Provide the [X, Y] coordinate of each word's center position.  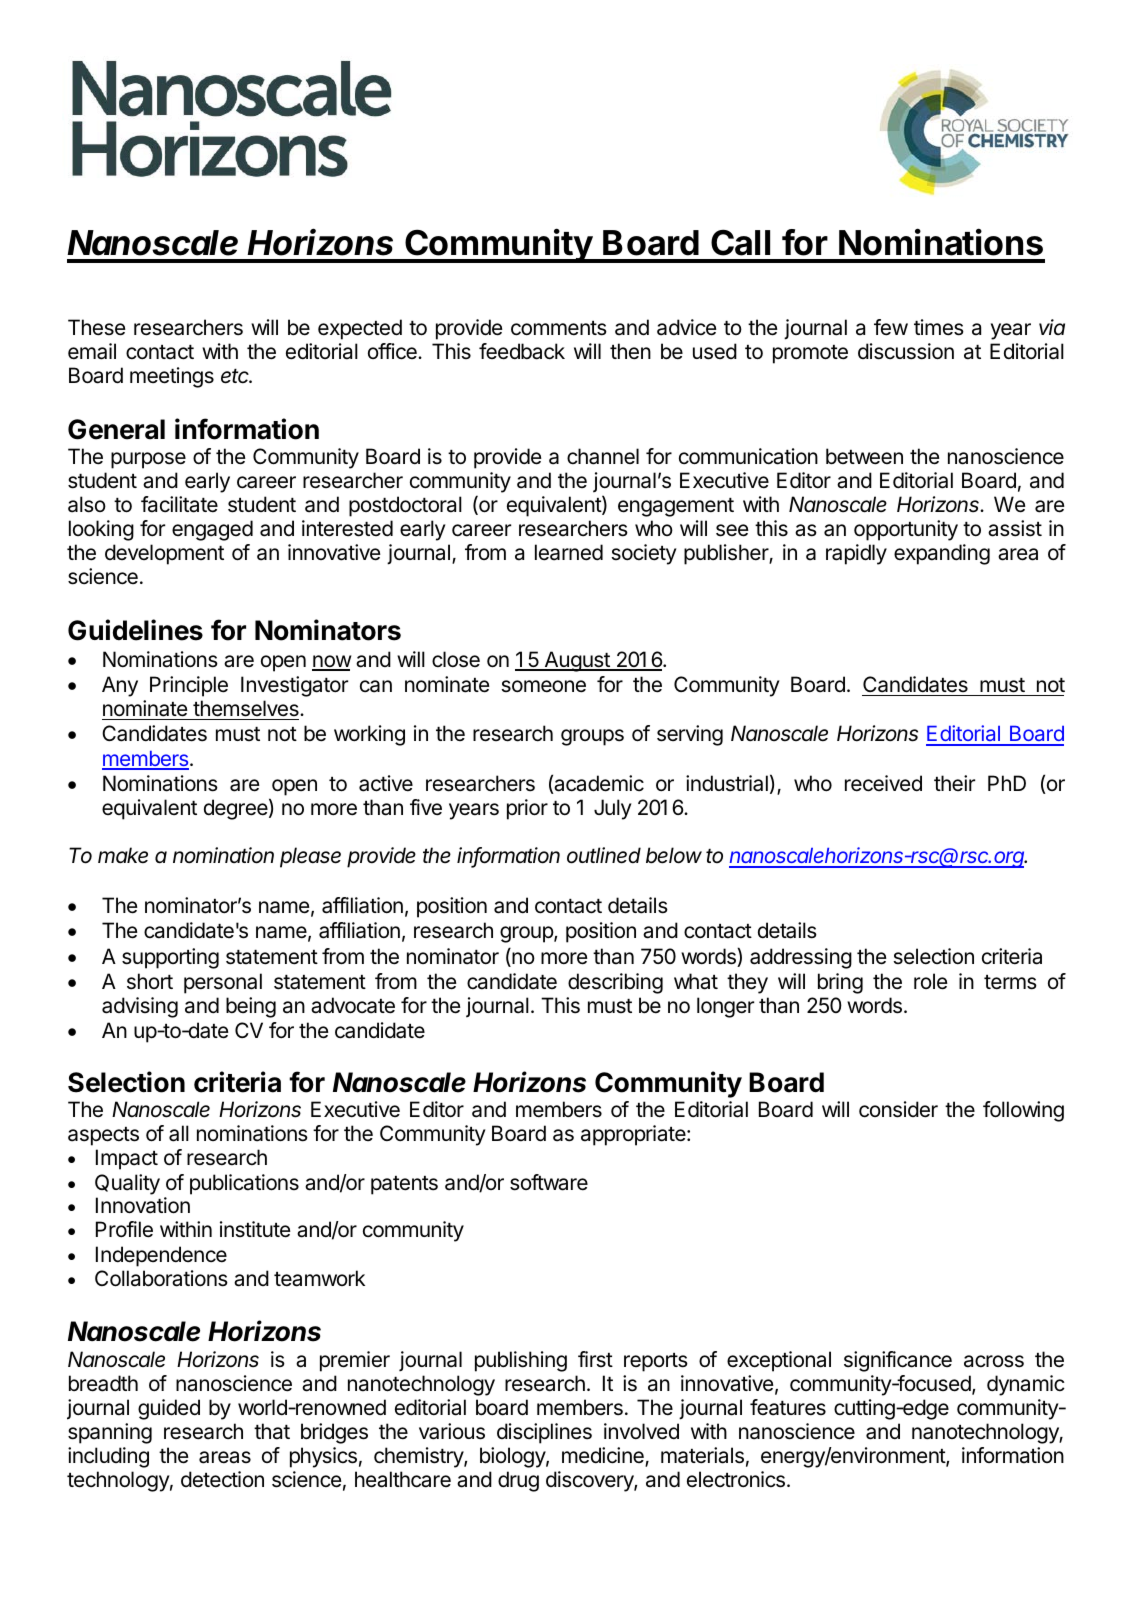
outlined [604, 855]
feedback [522, 351]
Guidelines [135, 630]
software [549, 1182]
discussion [906, 351]
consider [898, 1109]
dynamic [1026, 1385]
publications [244, 1184]
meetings [172, 377]
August [577, 661]
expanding [942, 554]
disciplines [544, 1433]
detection [222, 1479]
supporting [170, 958]
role [931, 981]
